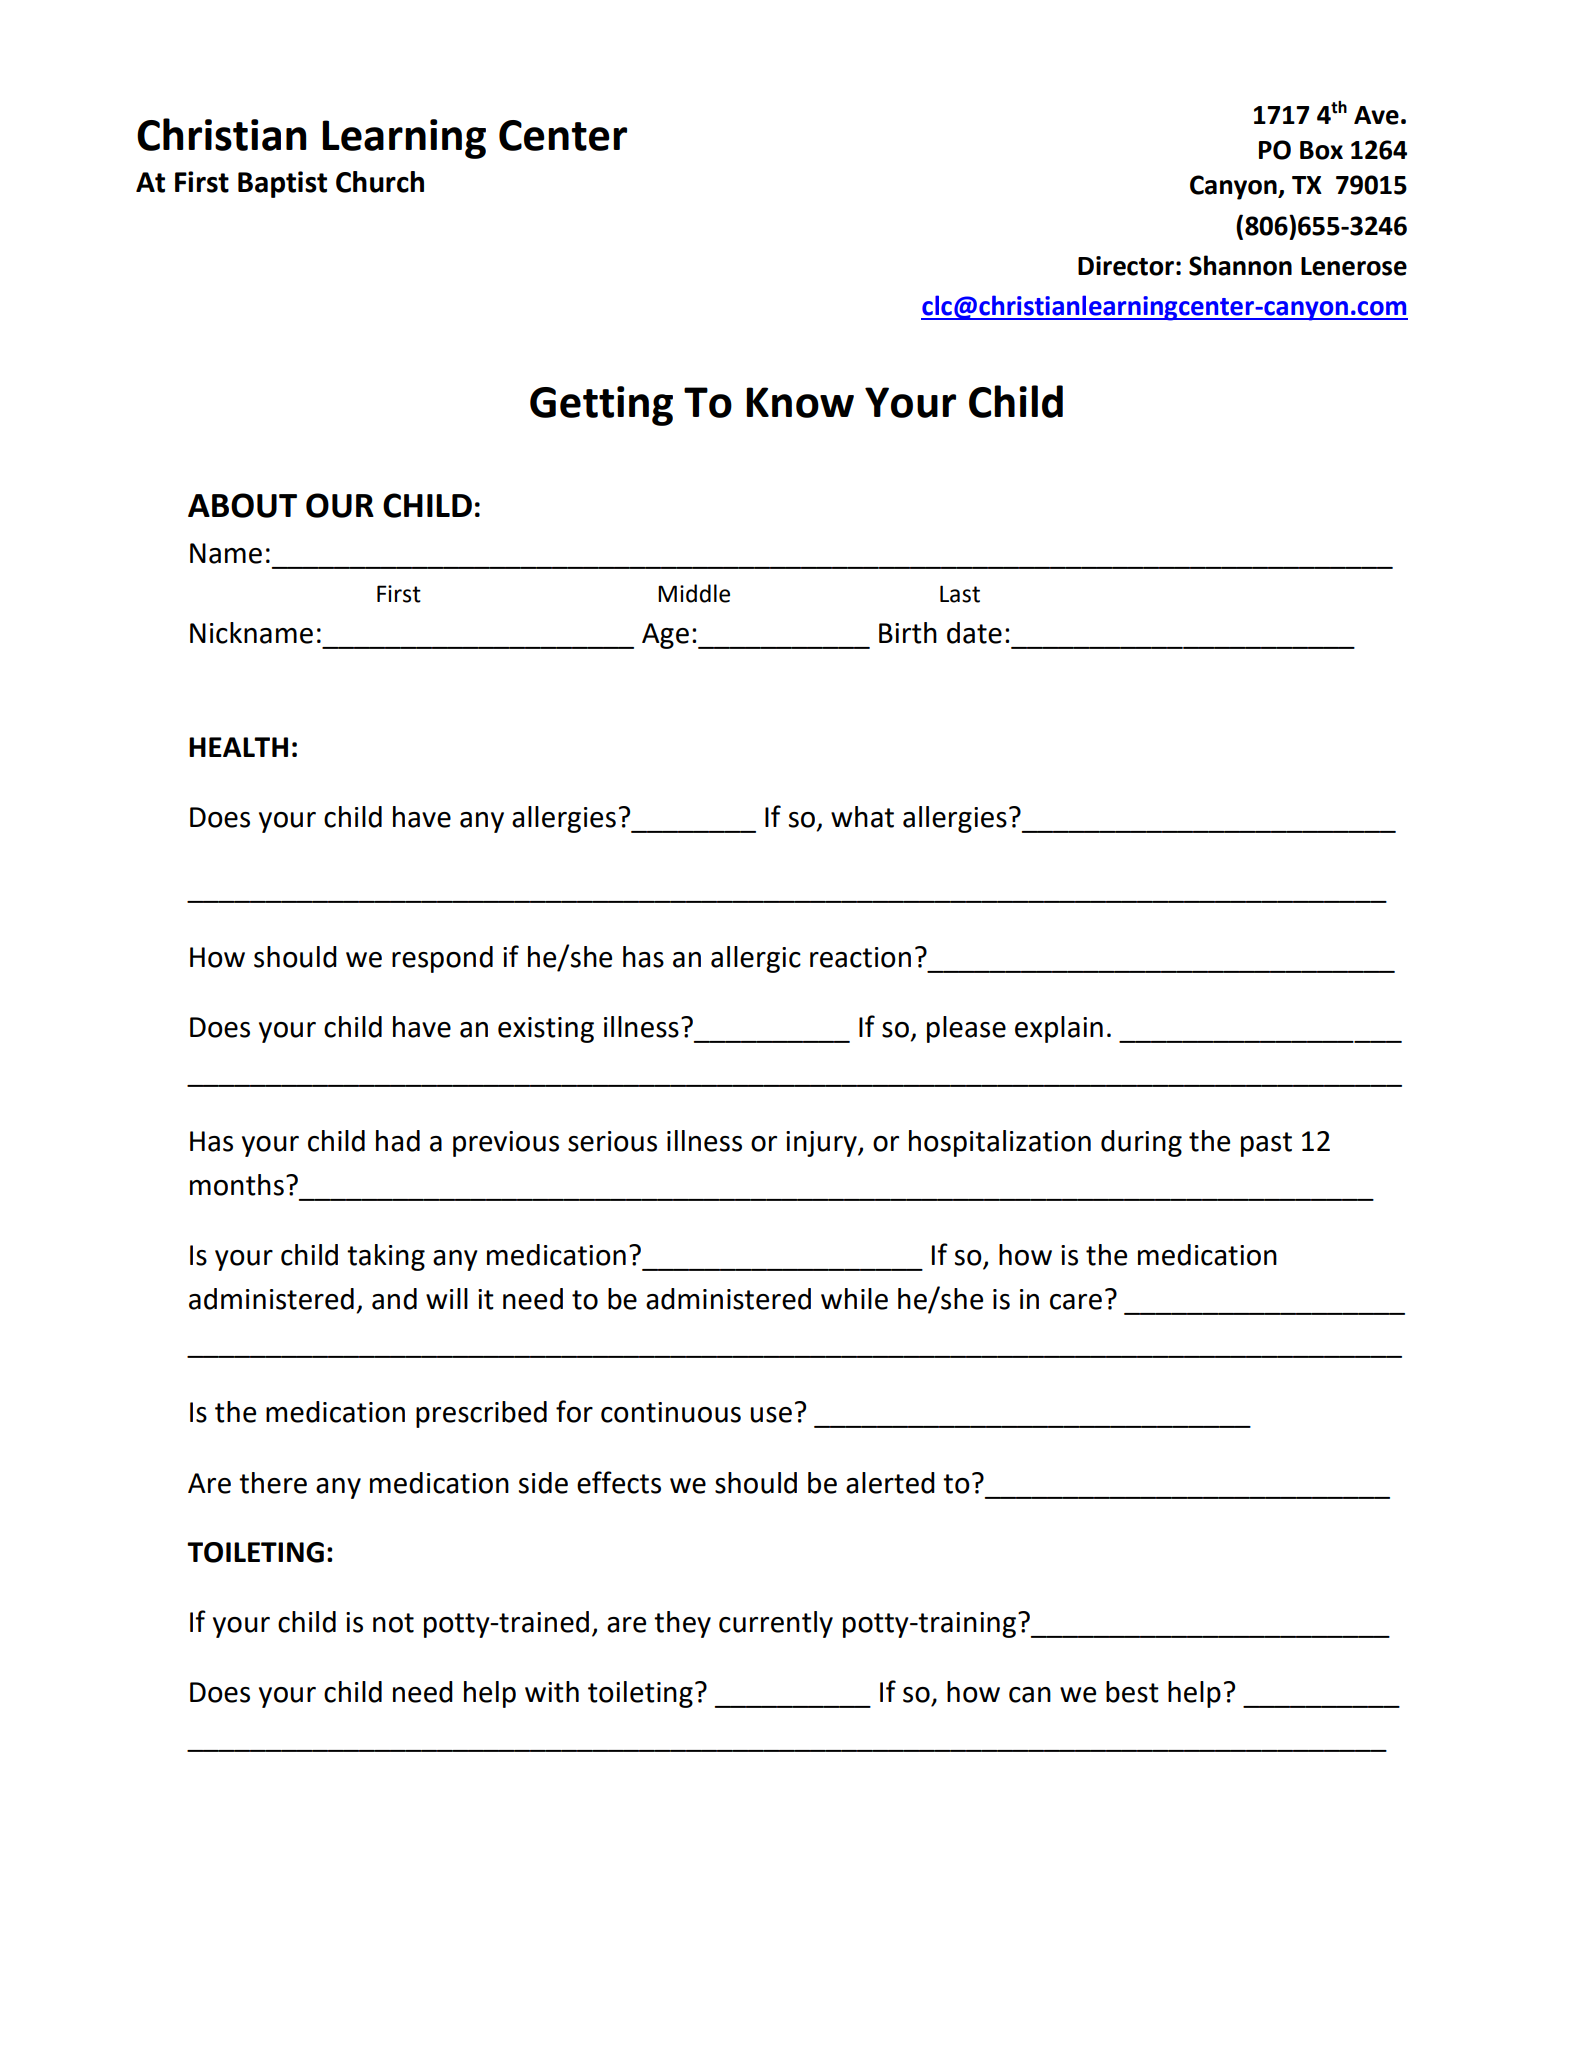  I want to click on care, so click(1076, 1302).
